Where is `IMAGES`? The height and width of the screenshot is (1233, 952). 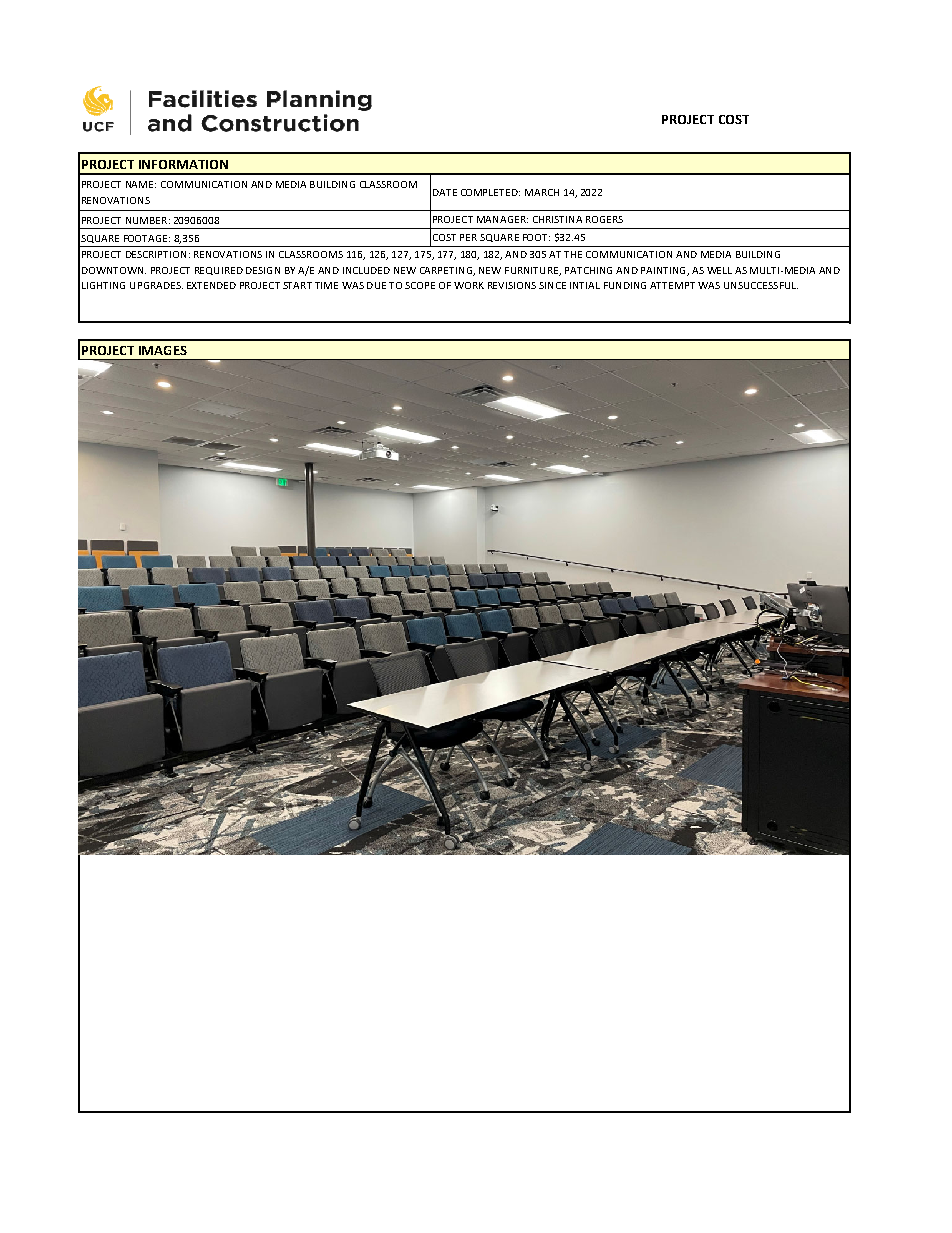
IMAGES is located at coordinates (163, 350).
